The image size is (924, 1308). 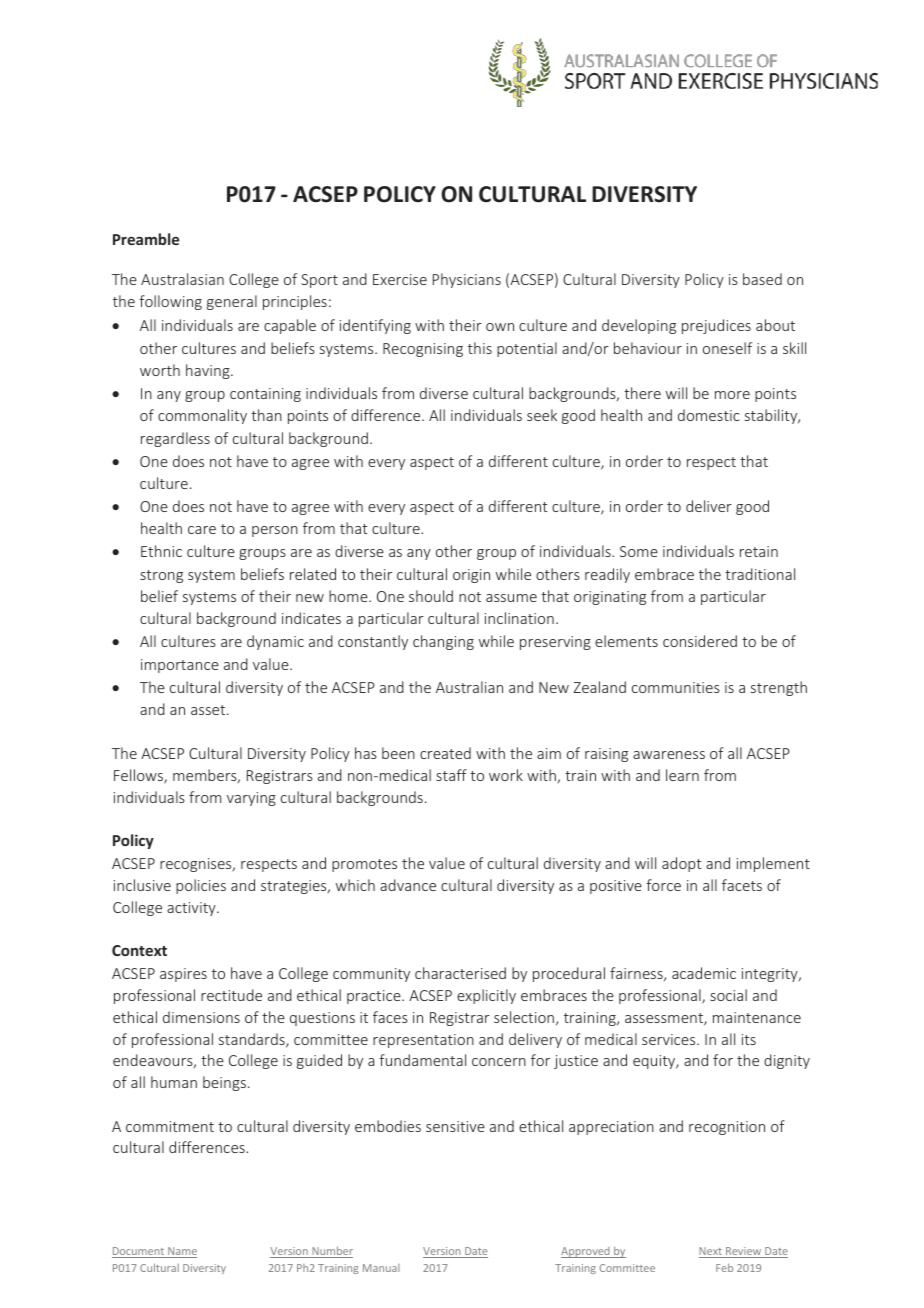 I want to click on learn, so click(x=682, y=775).
